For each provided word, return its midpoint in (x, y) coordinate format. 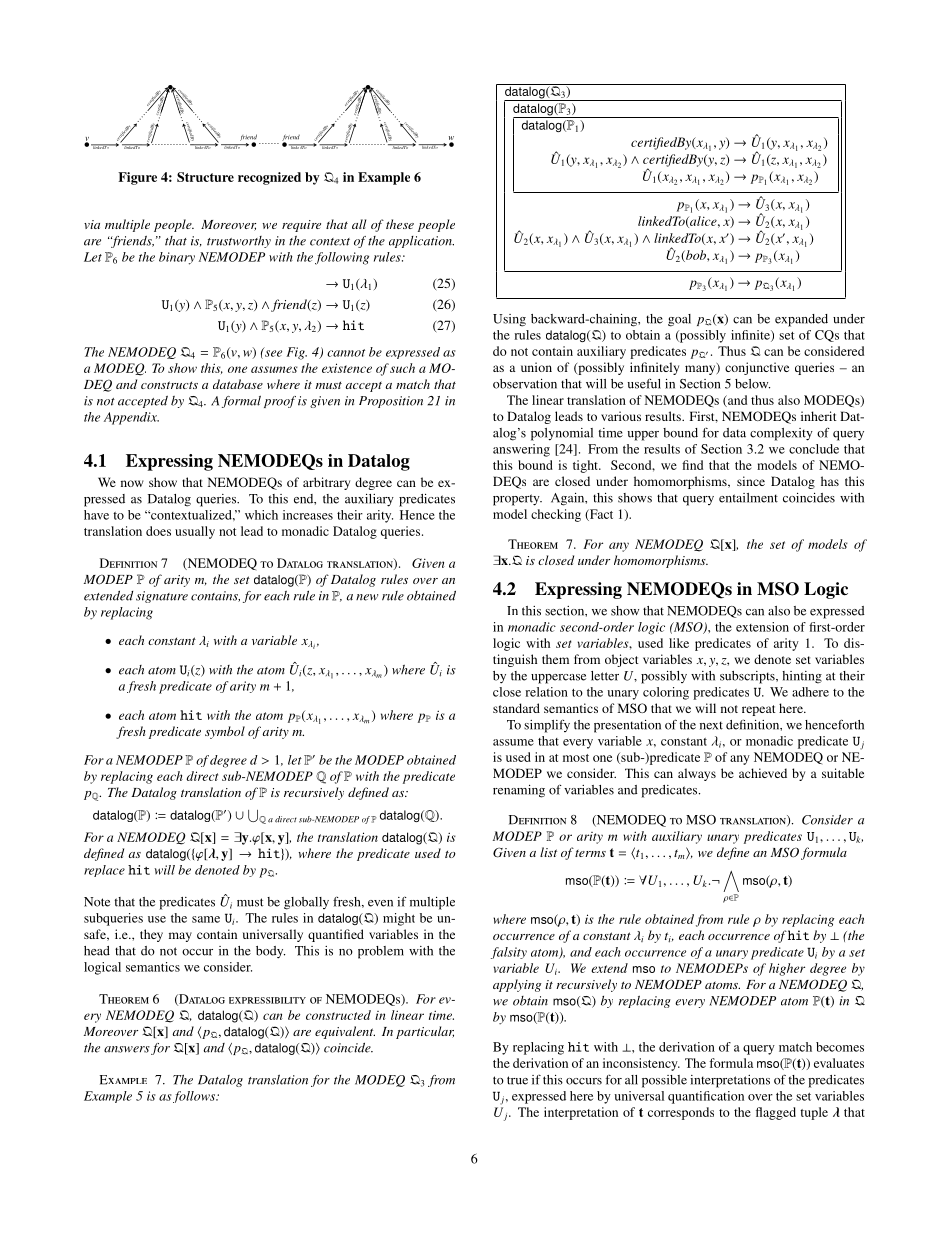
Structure (205, 177)
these (400, 224)
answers (127, 1049)
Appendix (131, 418)
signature (162, 597)
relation (546, 692)
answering (521, 450)
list (548, 852)
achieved (763, 773)
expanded (801, 320)
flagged (776, 1113)
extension (762, 627)
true (517, 1080)
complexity (781, 434)
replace (104, 871)
